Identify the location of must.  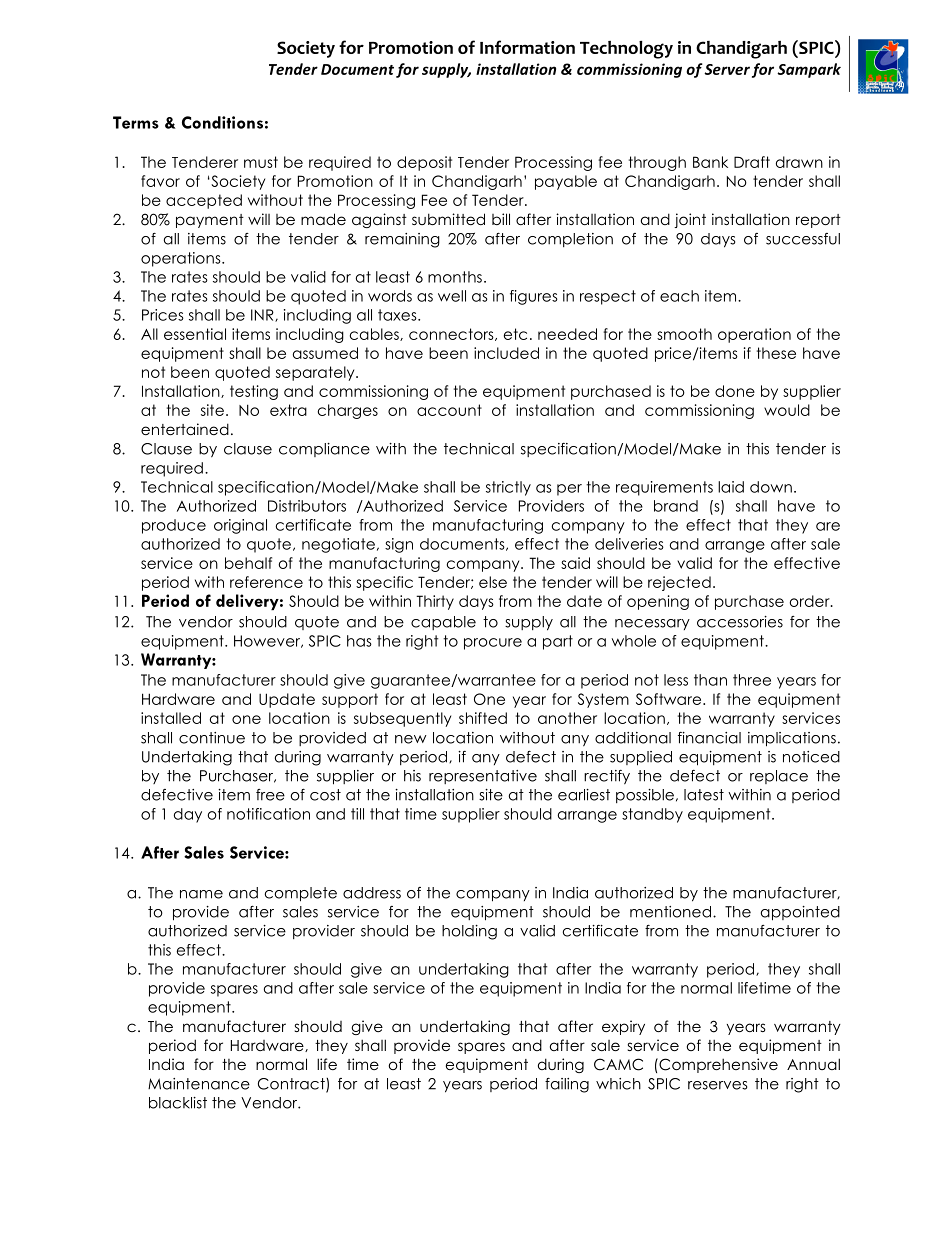
(261, 162).
